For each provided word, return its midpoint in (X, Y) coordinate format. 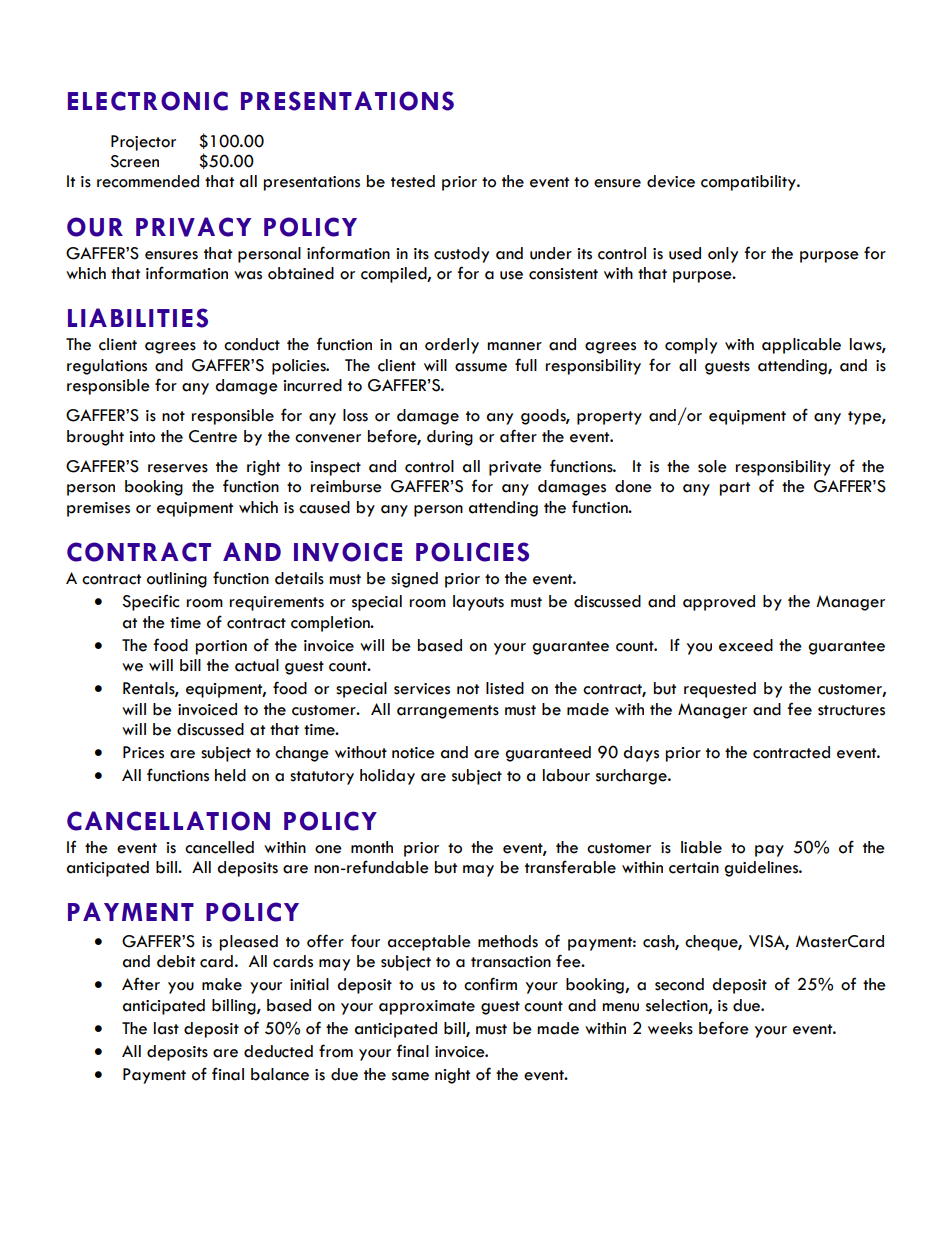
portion (221, 647)
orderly (452, 346)
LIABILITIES (138, 318)
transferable (570, 867)
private (515, 468)
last (166, 1028)
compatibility (749, 183)
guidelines (762, 869)
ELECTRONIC (148, 101)
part (735, 489)
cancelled (219, 847)
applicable (801, 346)
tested (413, 181)
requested (720, 690)
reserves (178, 468)
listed (505, 688)
